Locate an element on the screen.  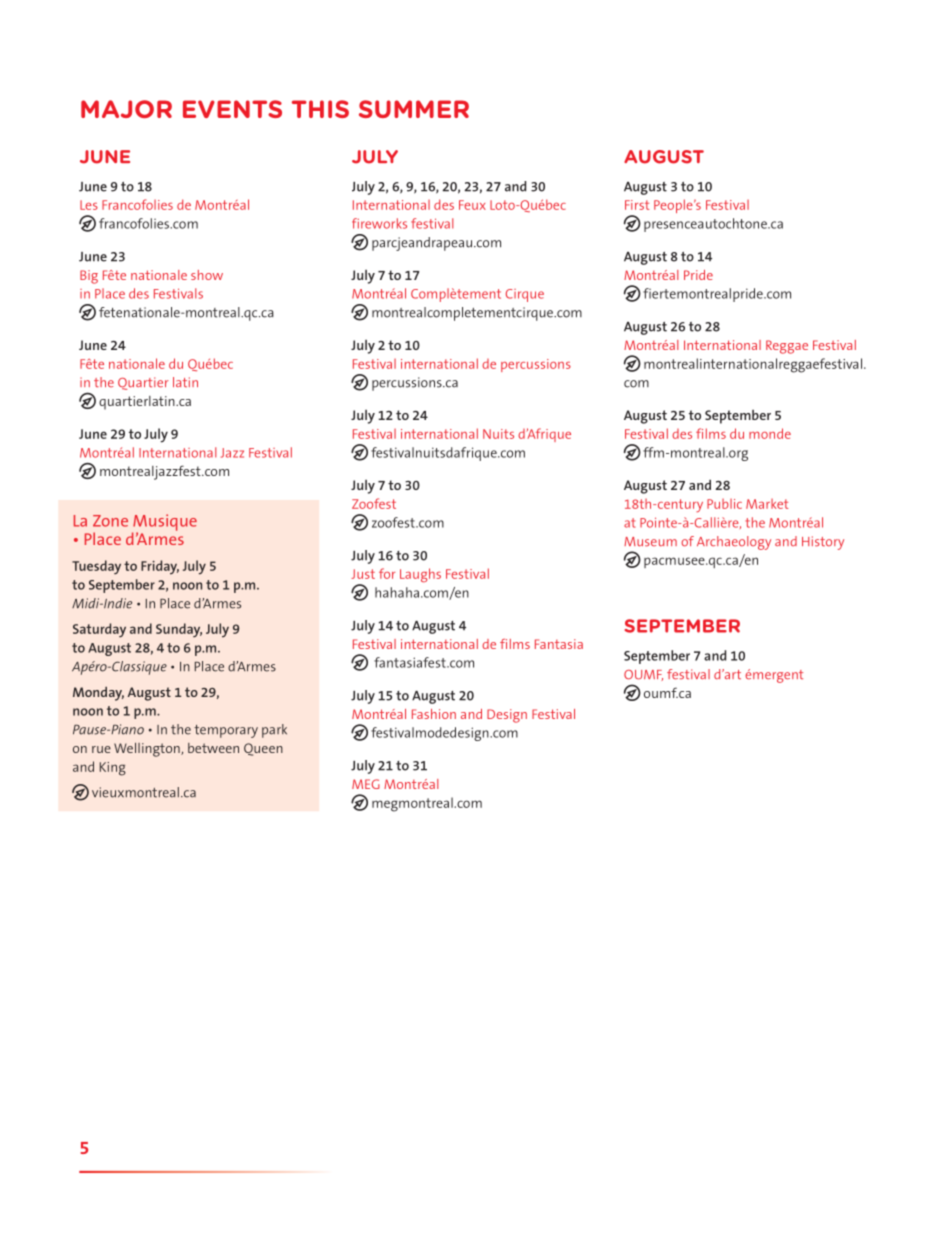
Archaeology is located at coordinates (734, 543).
